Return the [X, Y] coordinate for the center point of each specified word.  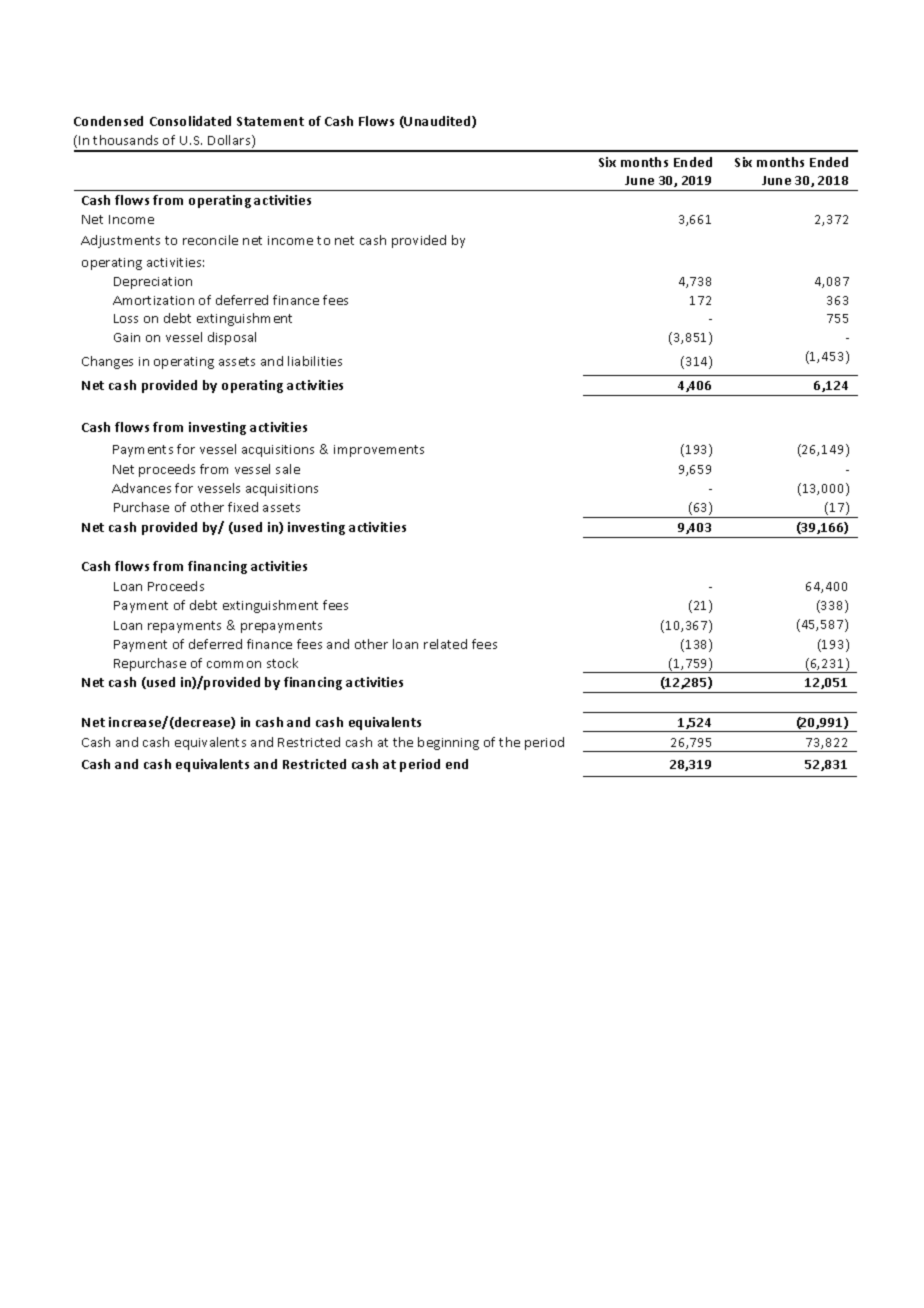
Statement [270, 121]
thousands [125, 140]
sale [288, 469]
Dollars [230, 141]
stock [282, 663]
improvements [379, 451]
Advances [141, 488]
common [234, 664]
